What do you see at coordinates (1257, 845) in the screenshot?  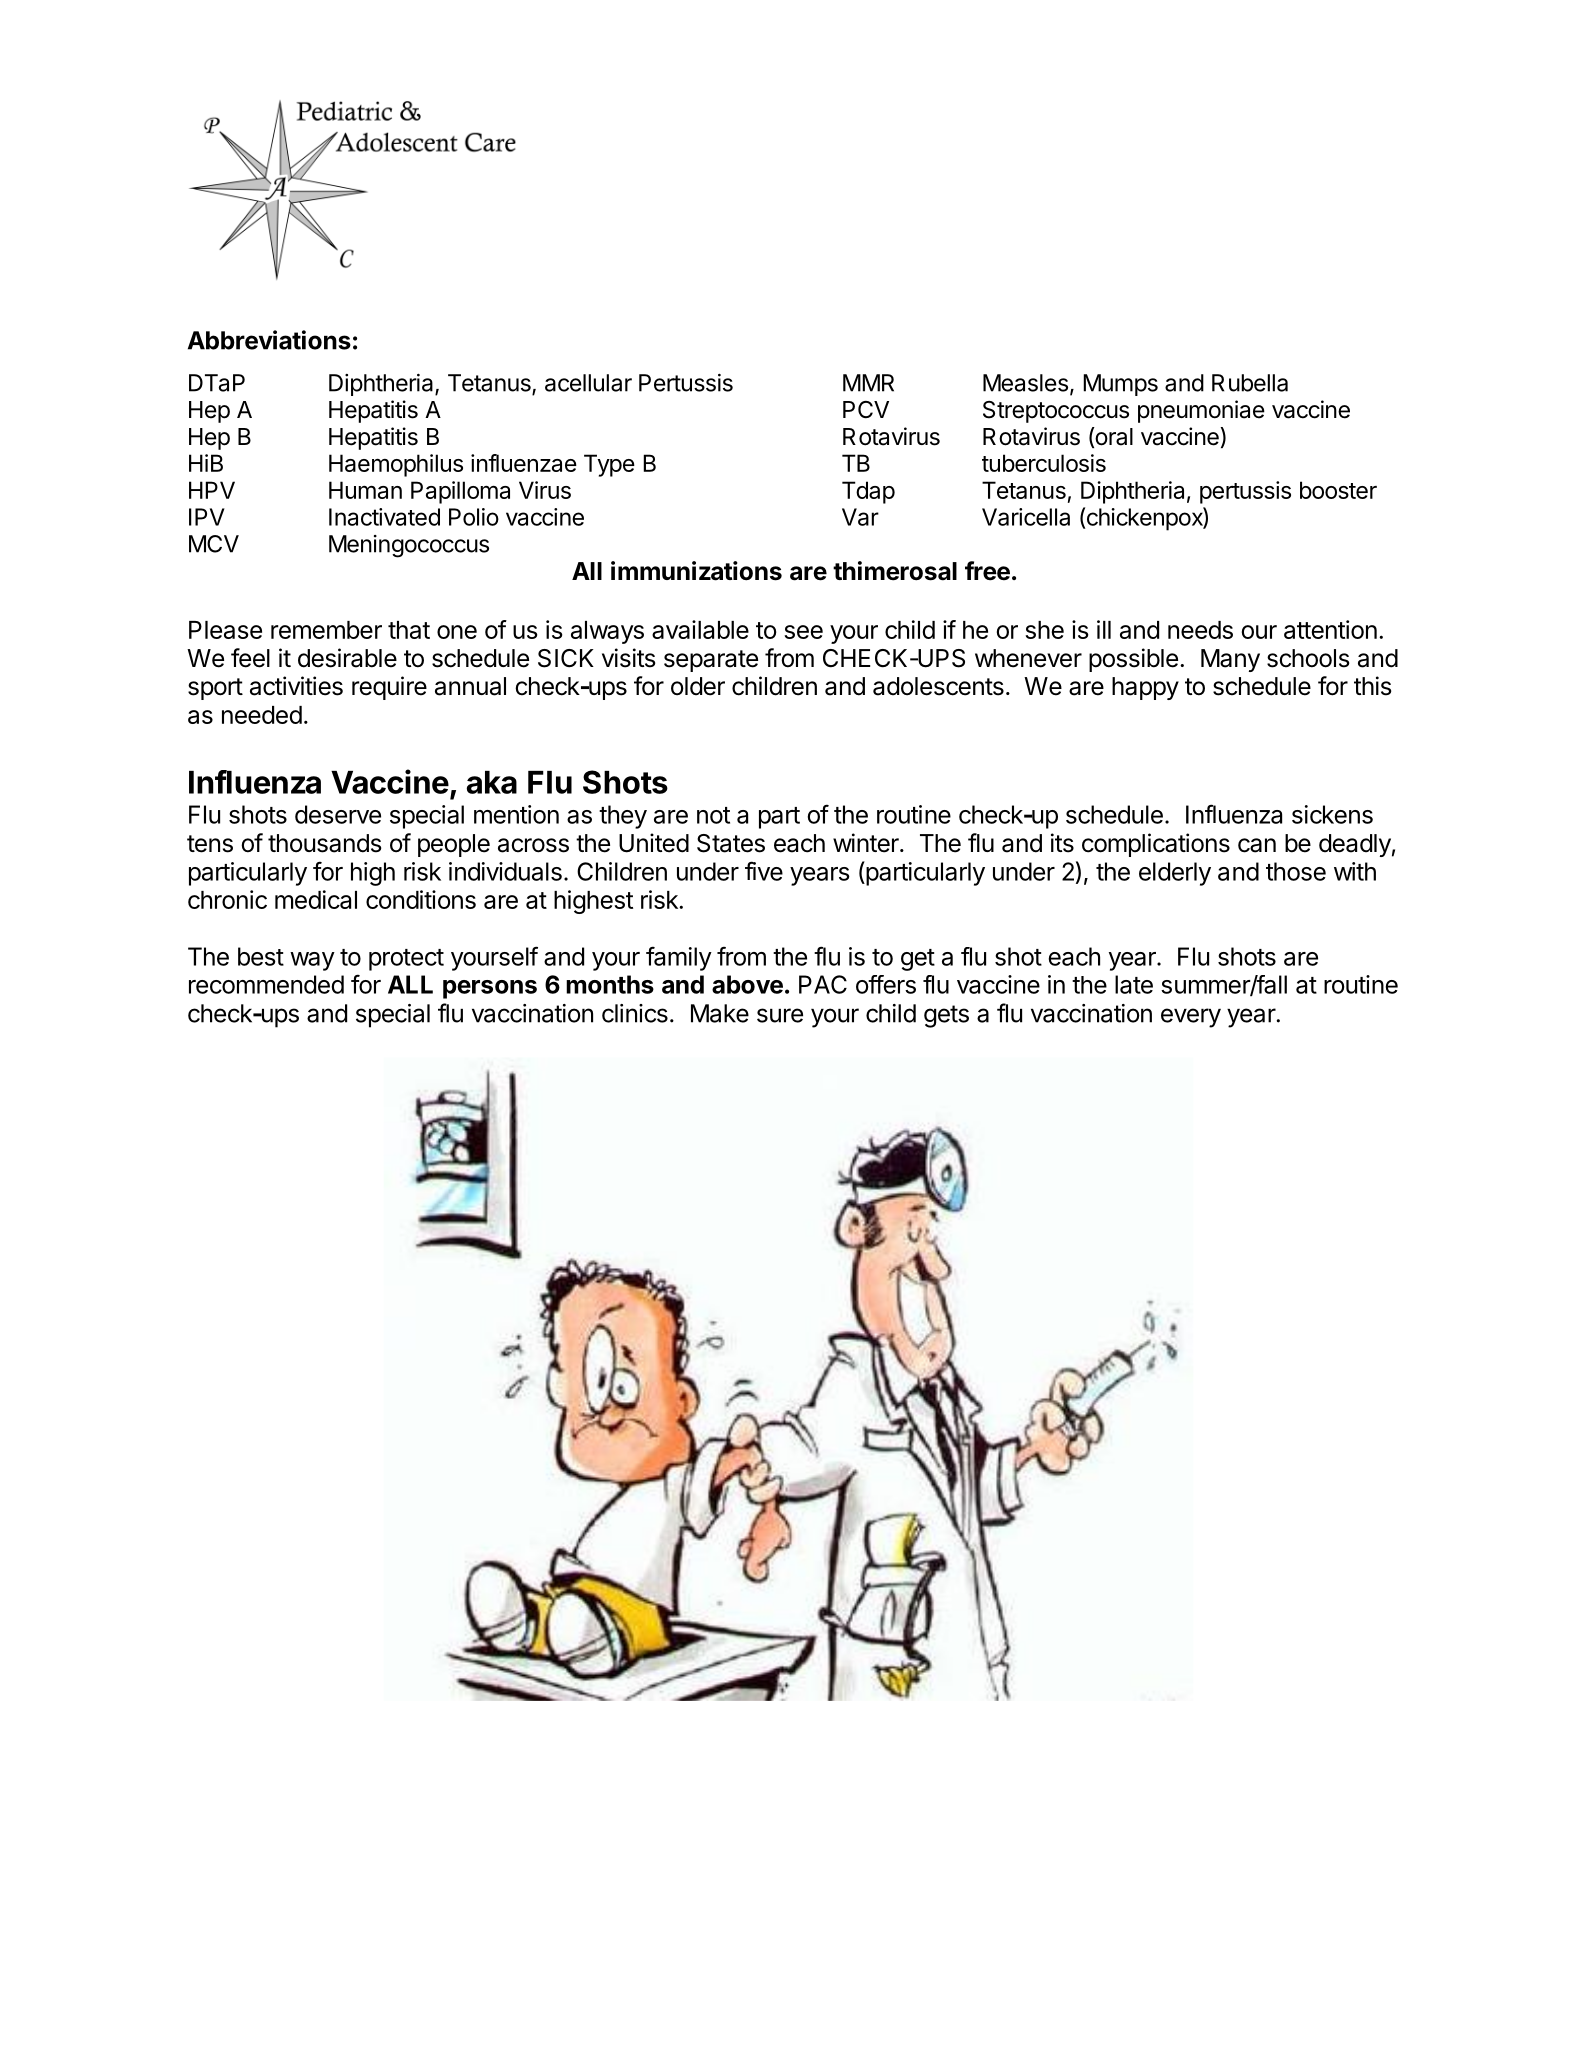 I see `can` at bounding box center [1257, 845].
